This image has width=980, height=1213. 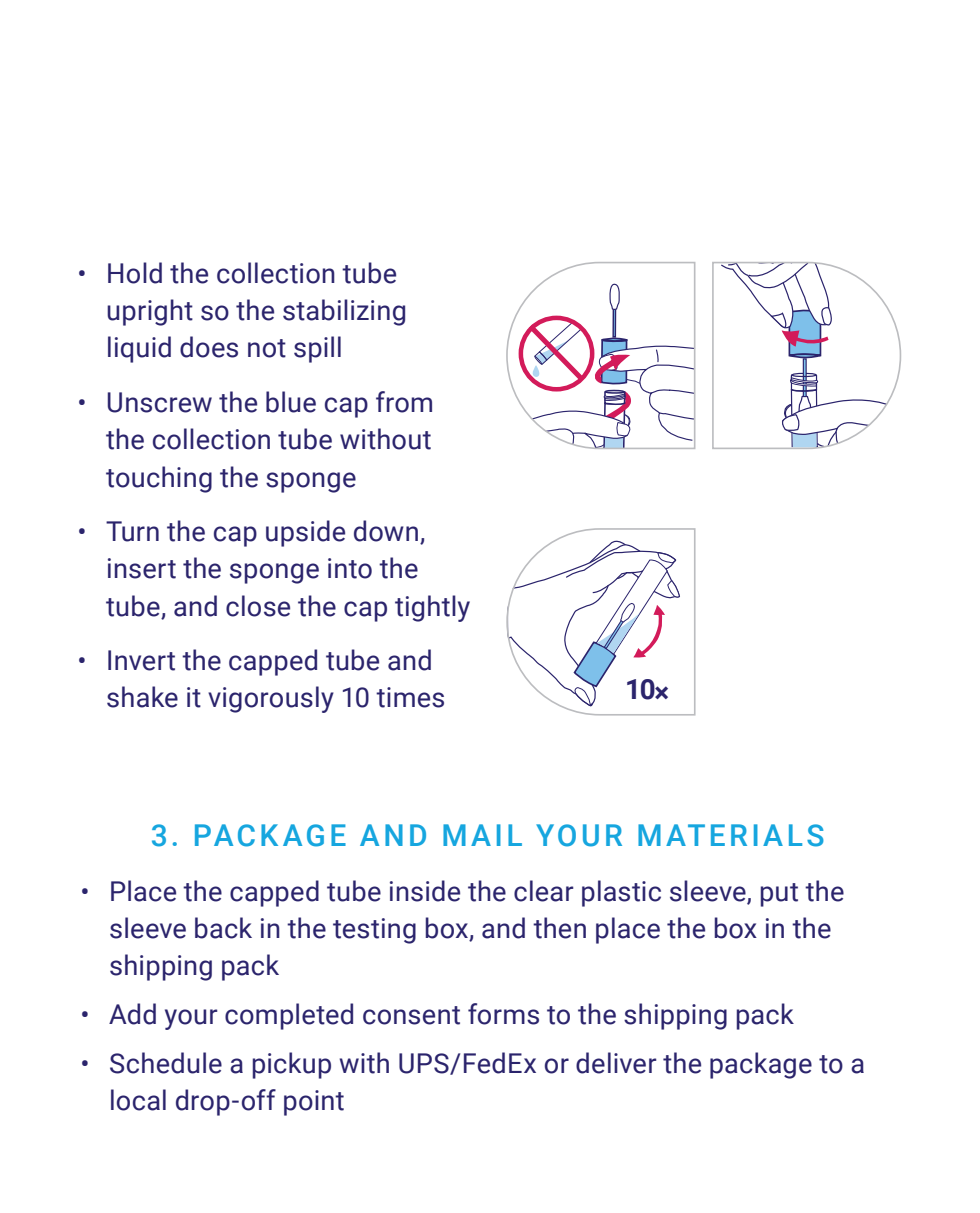 What do you see at coordinates (271, 699) in the image?
I see `vigorously` at bounding box center [271, 699].
